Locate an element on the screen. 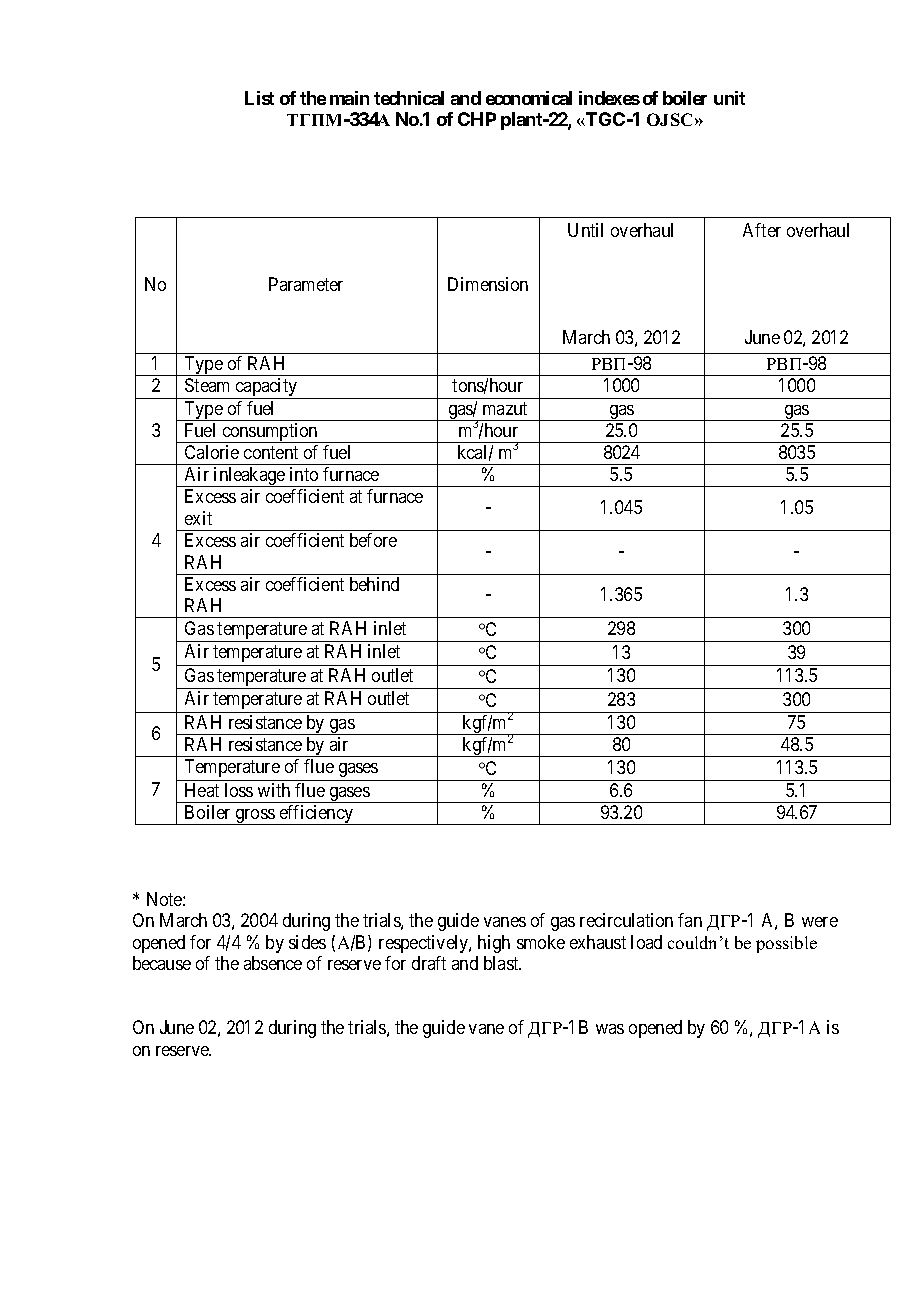  List is located at coordinates (259, 98).
